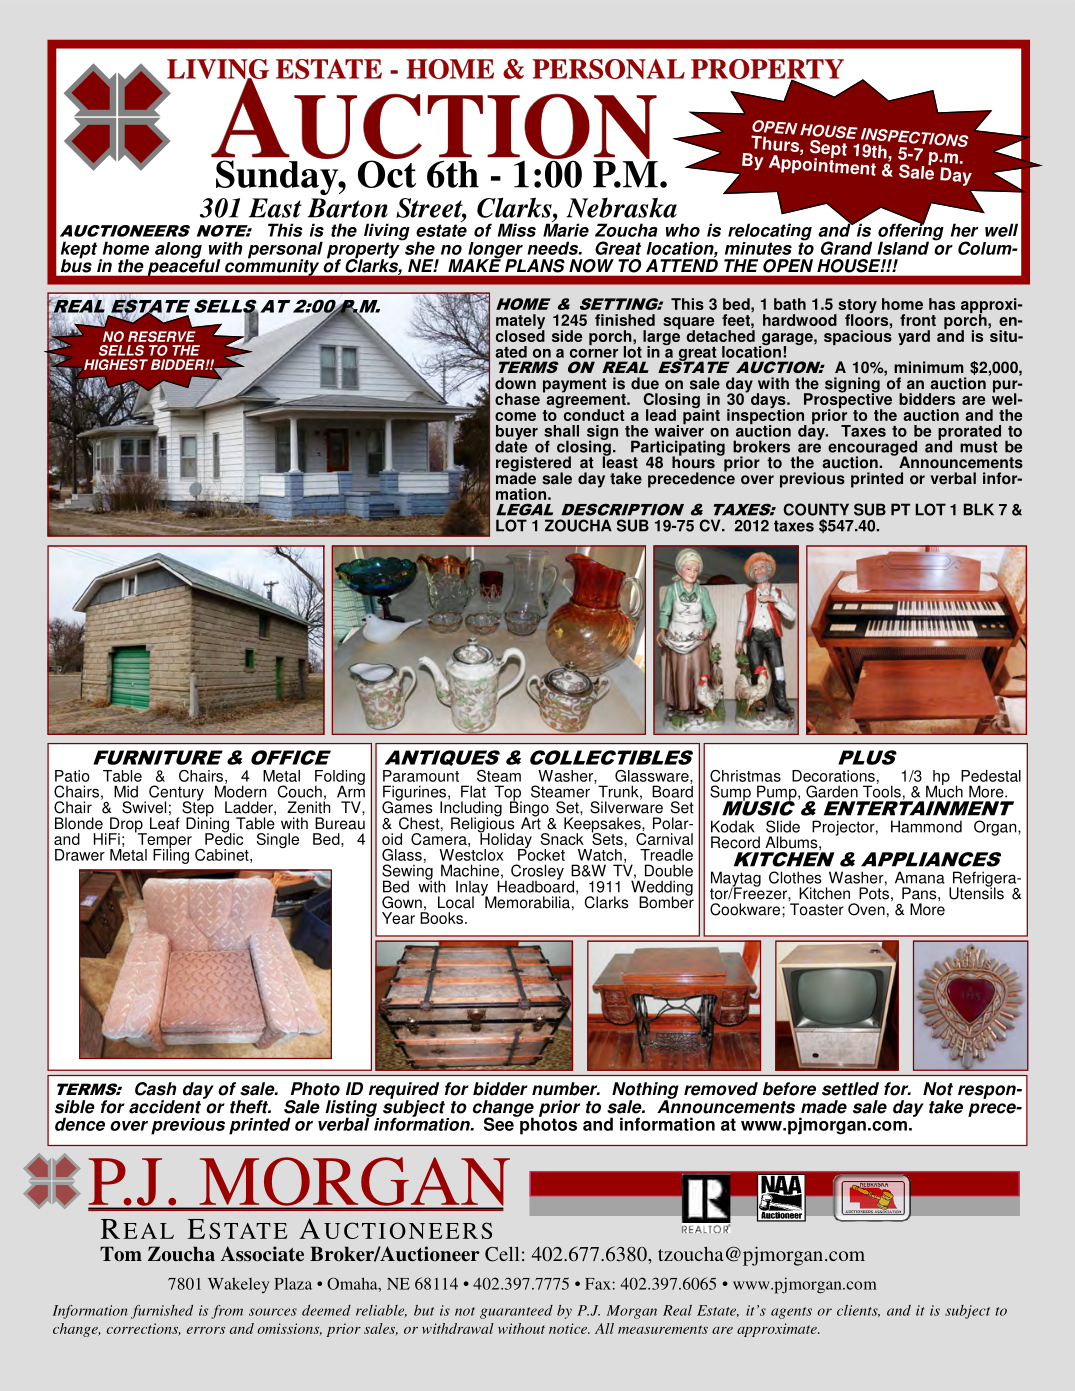 The width and height of the screenshot is (1075, 1391). Describe the element at coordinates (566, 229) in the screenshot. I see `Marie` at that location.
